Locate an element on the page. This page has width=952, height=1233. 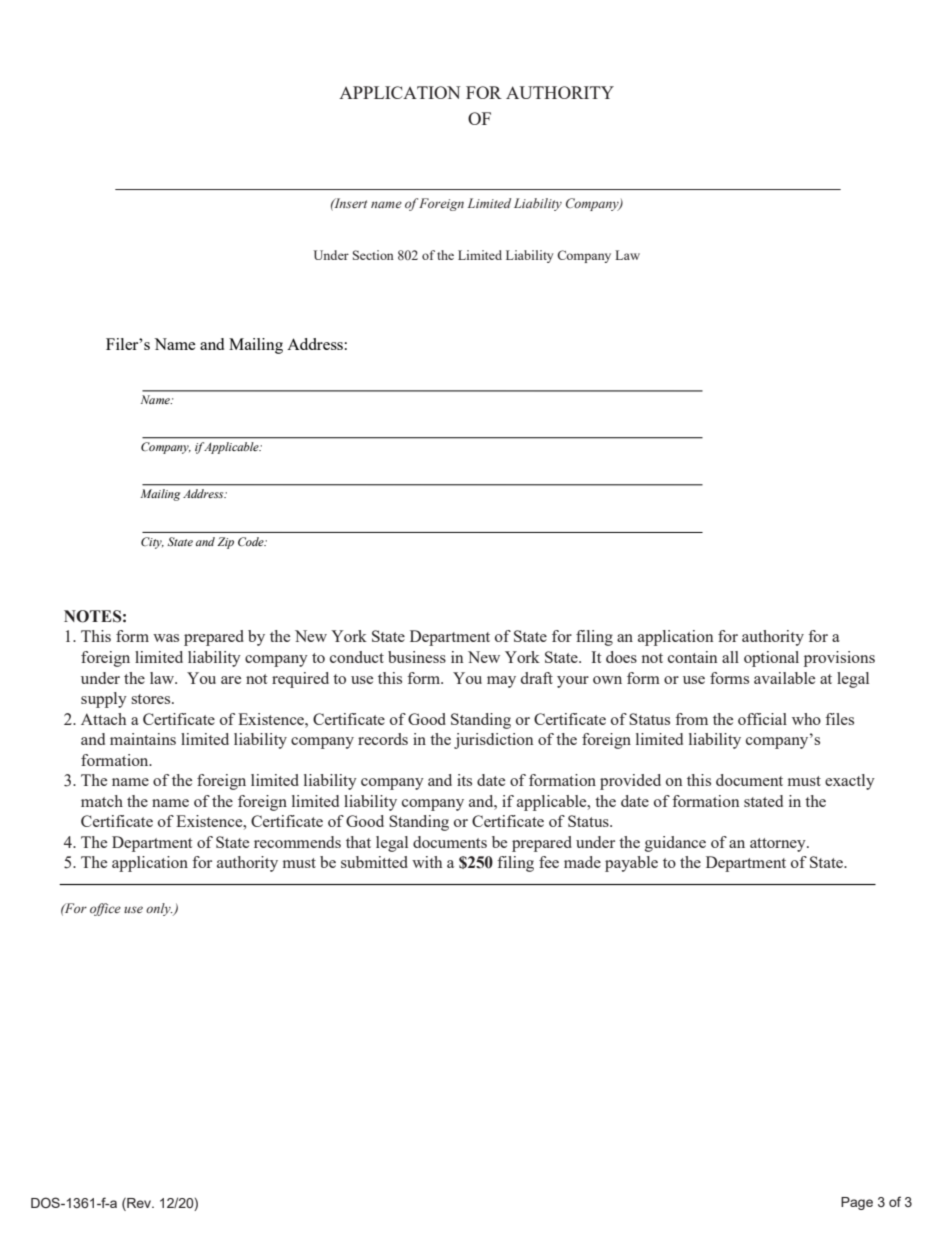
with is located at coordinates (427, 862).
